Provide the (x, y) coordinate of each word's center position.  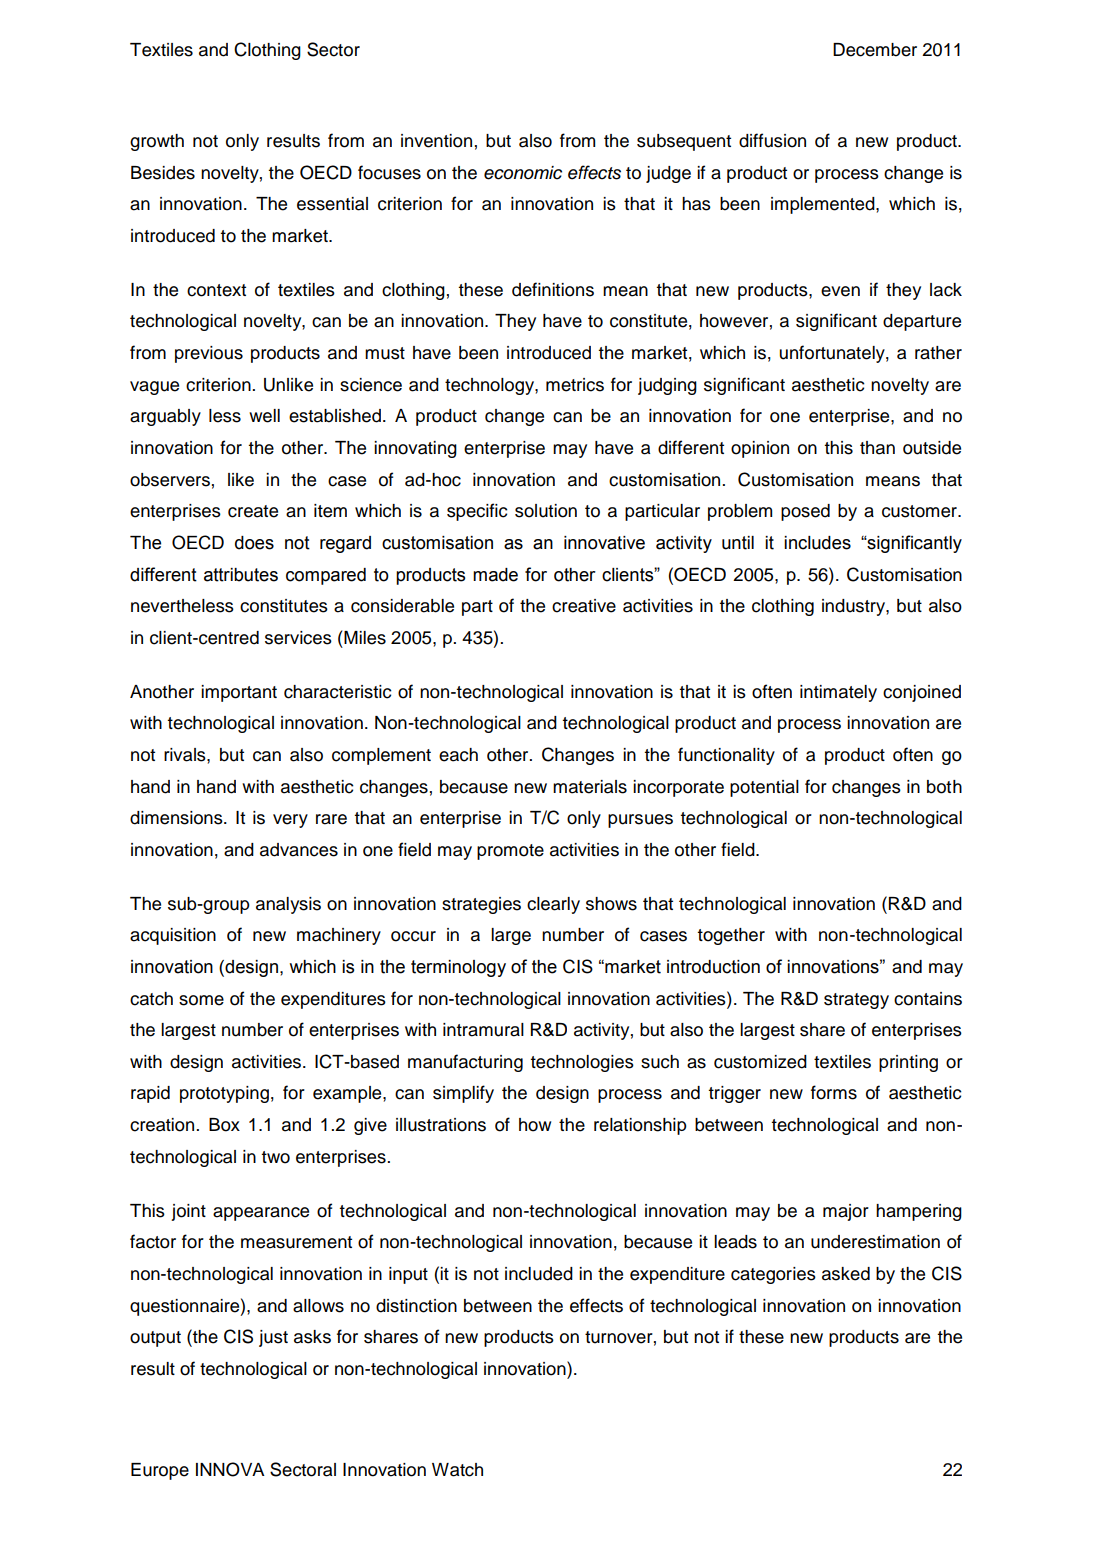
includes (817, 543)
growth (157, 142)
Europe (160, 1471)
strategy (856, 1001)
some (201, 1000)
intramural (483, 1030)
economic (523, 173)
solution (546, 511)
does (254, 543)
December (875, 50)
